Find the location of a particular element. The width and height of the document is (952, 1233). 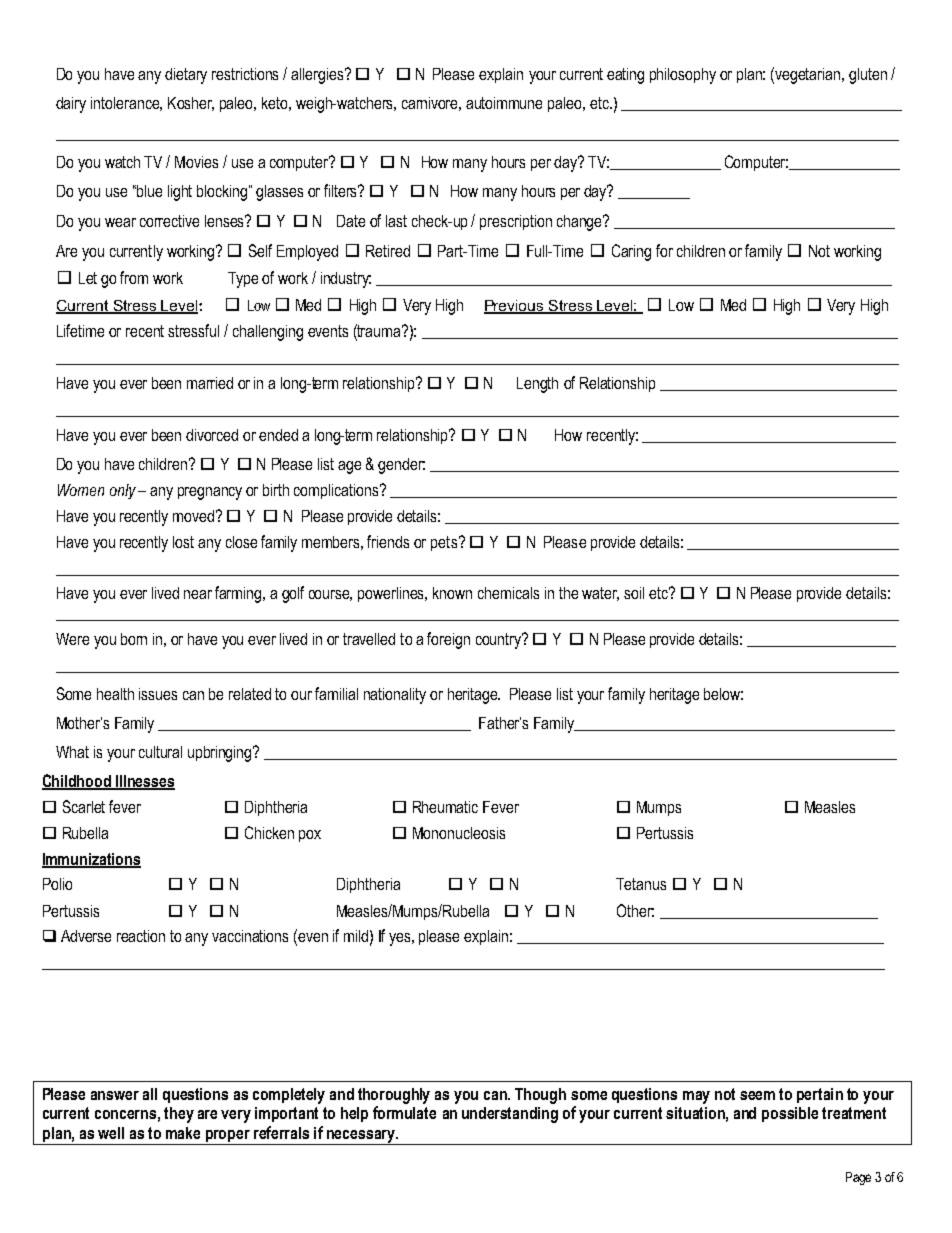

autoimmune is located at coordinates (504, 103).
